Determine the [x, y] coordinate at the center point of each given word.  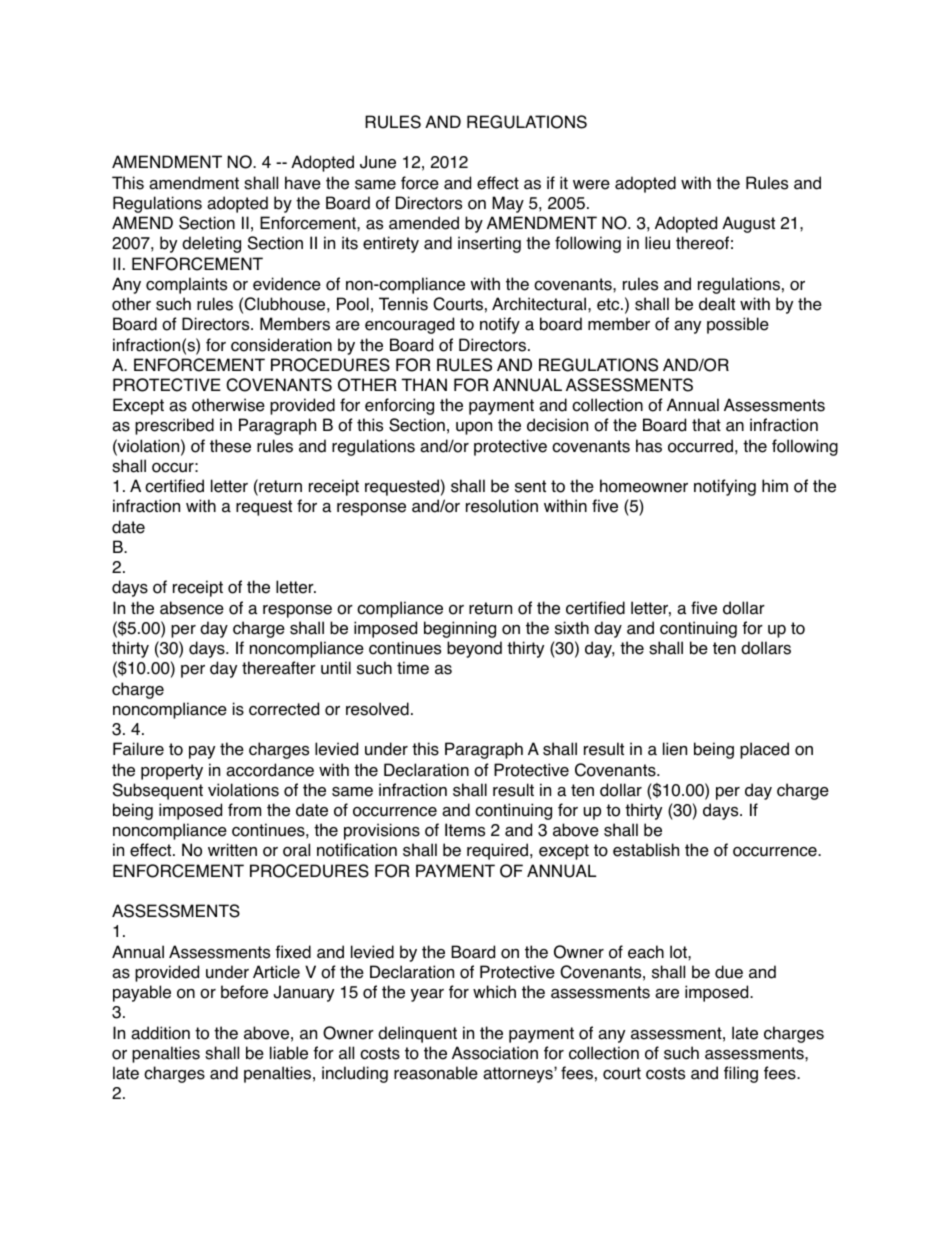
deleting [211, 244]
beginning [460, 629]
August [748, 224]
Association [495, 1053]
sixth [572, 628]
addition [160, 1033]
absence [192, 608]
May [508, 204]
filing [741, 1074]
